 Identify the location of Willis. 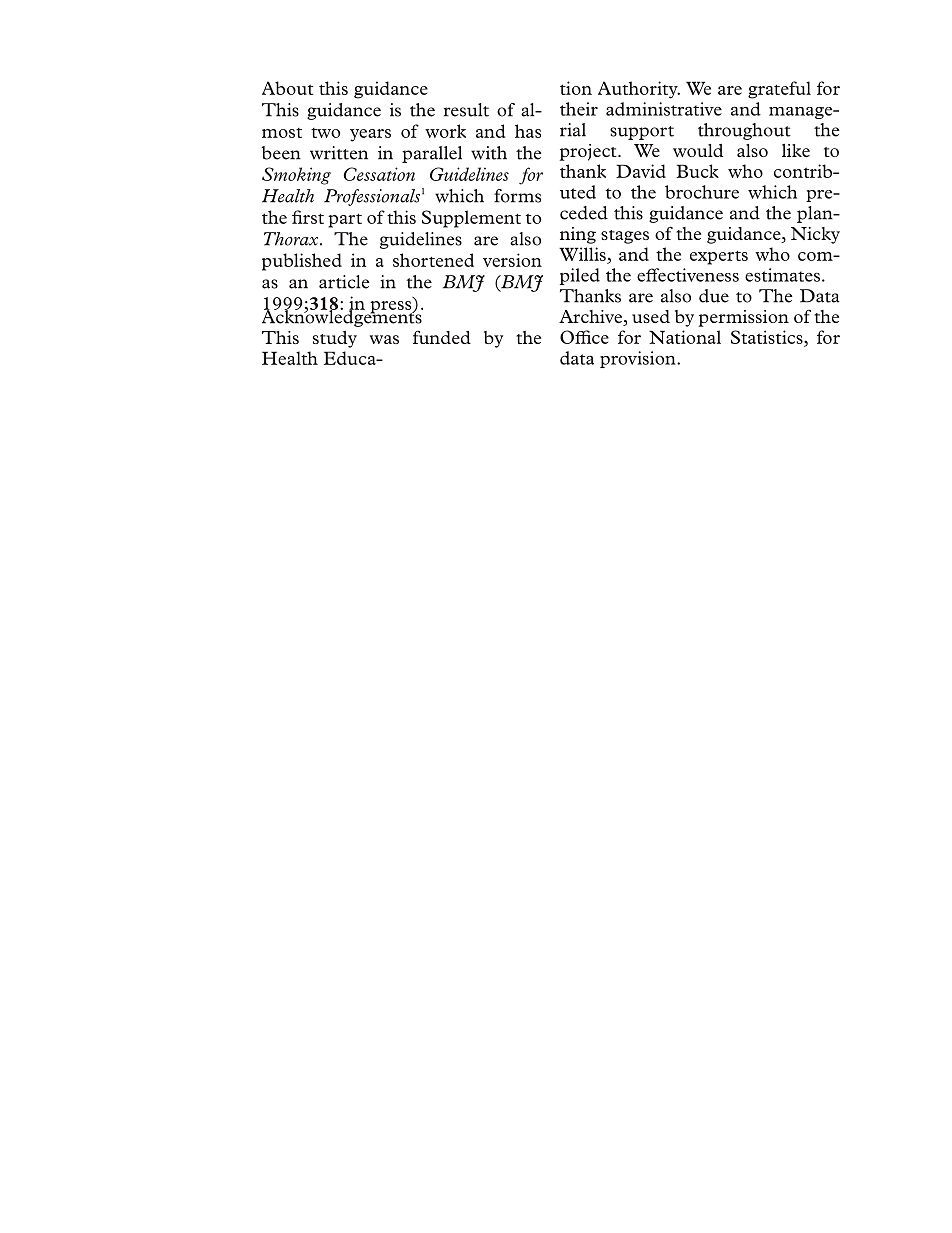
(583, 255).
